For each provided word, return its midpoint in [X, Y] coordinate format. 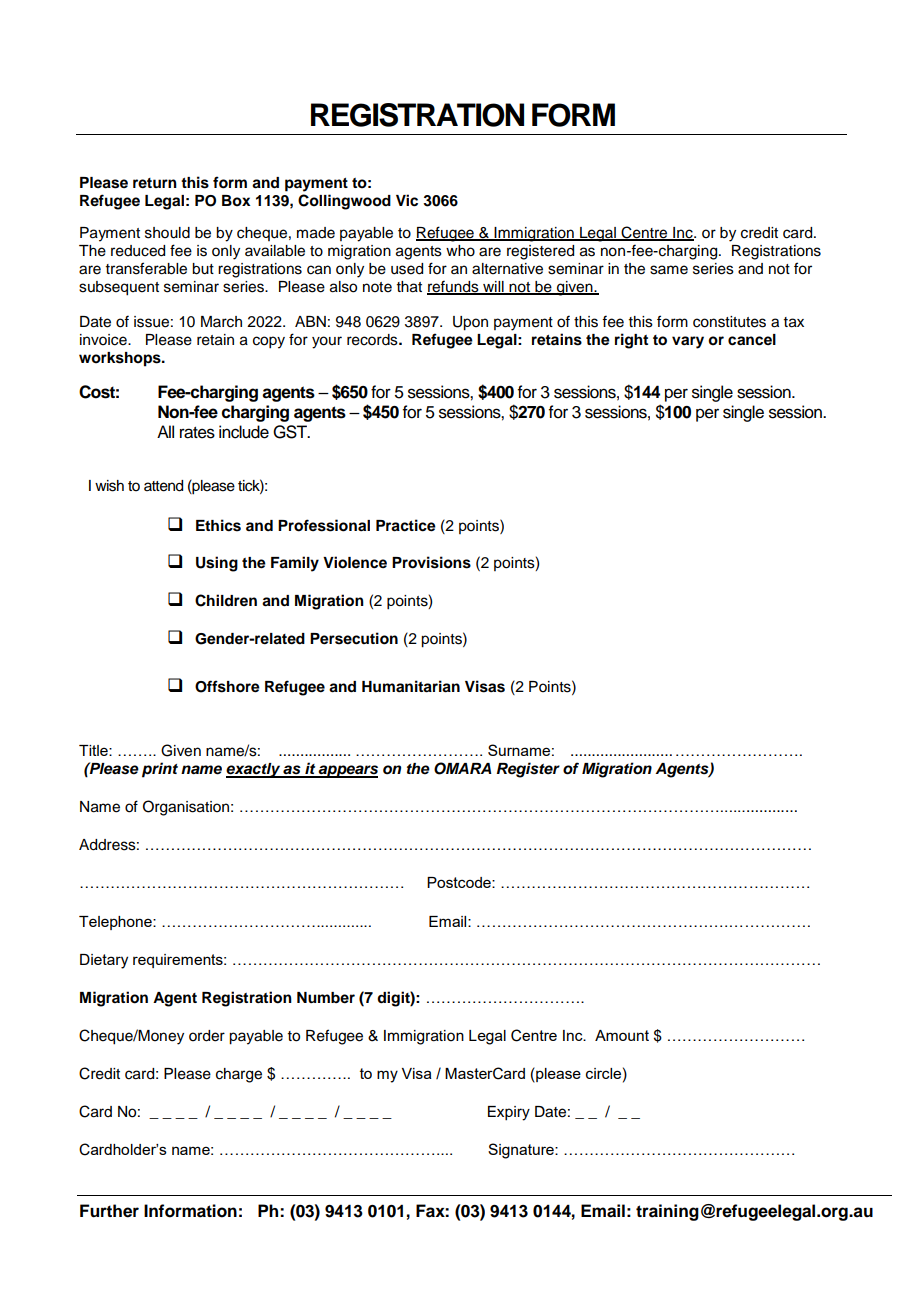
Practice [406, 525]
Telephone [116, 923]
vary [688, 342]
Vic [407, 200]
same [669, 270]
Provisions [431, 562]
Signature [522, 1151]
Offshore [227, 686]
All [165, 431]
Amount [622, 1035]
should [167, 233]
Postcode [460, 882]
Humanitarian [411, 686]
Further [109, 1211]
